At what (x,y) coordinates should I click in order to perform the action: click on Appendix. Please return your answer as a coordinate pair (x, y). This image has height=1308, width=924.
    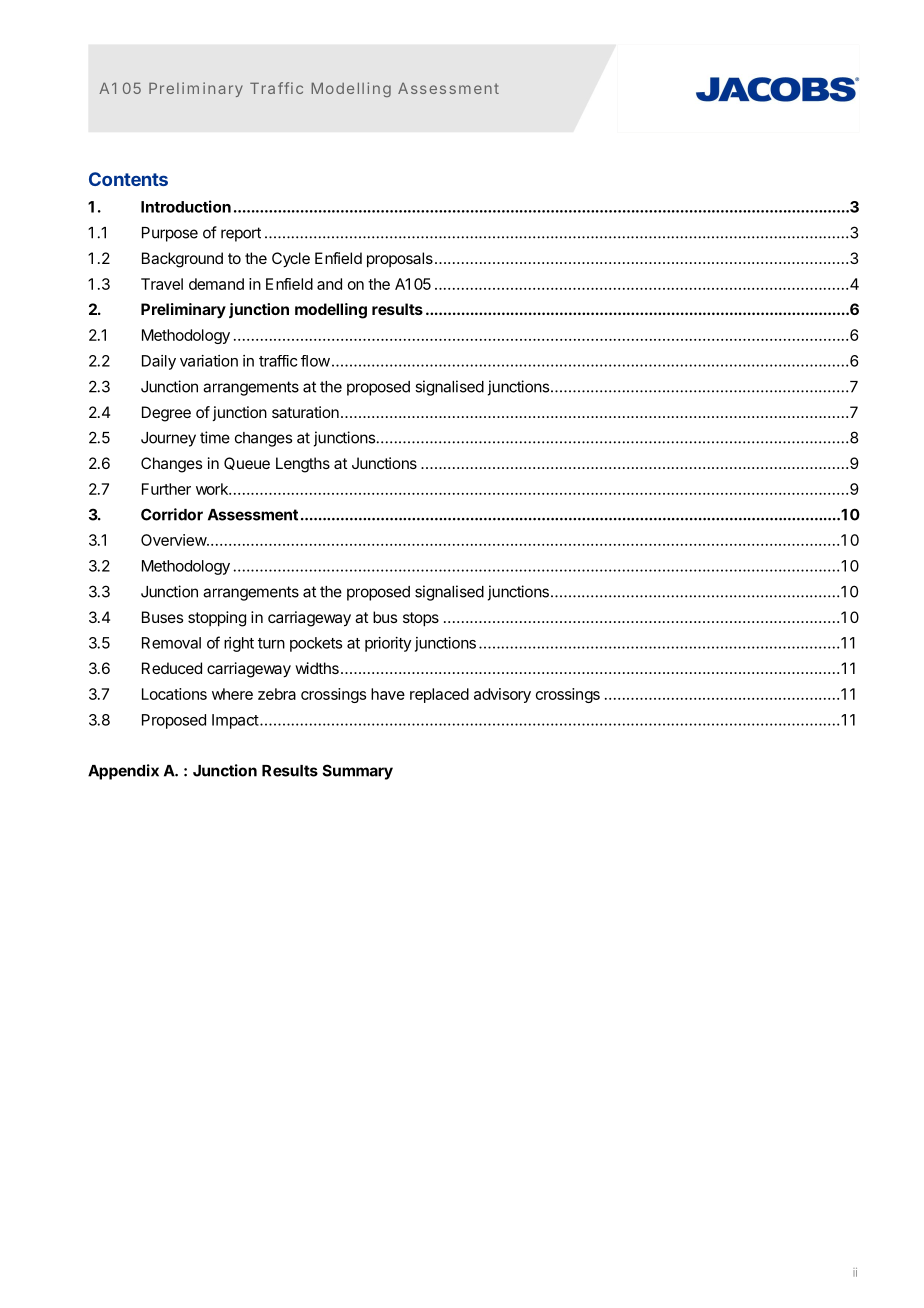
    Looking at the image, I should click on (123, 772).
